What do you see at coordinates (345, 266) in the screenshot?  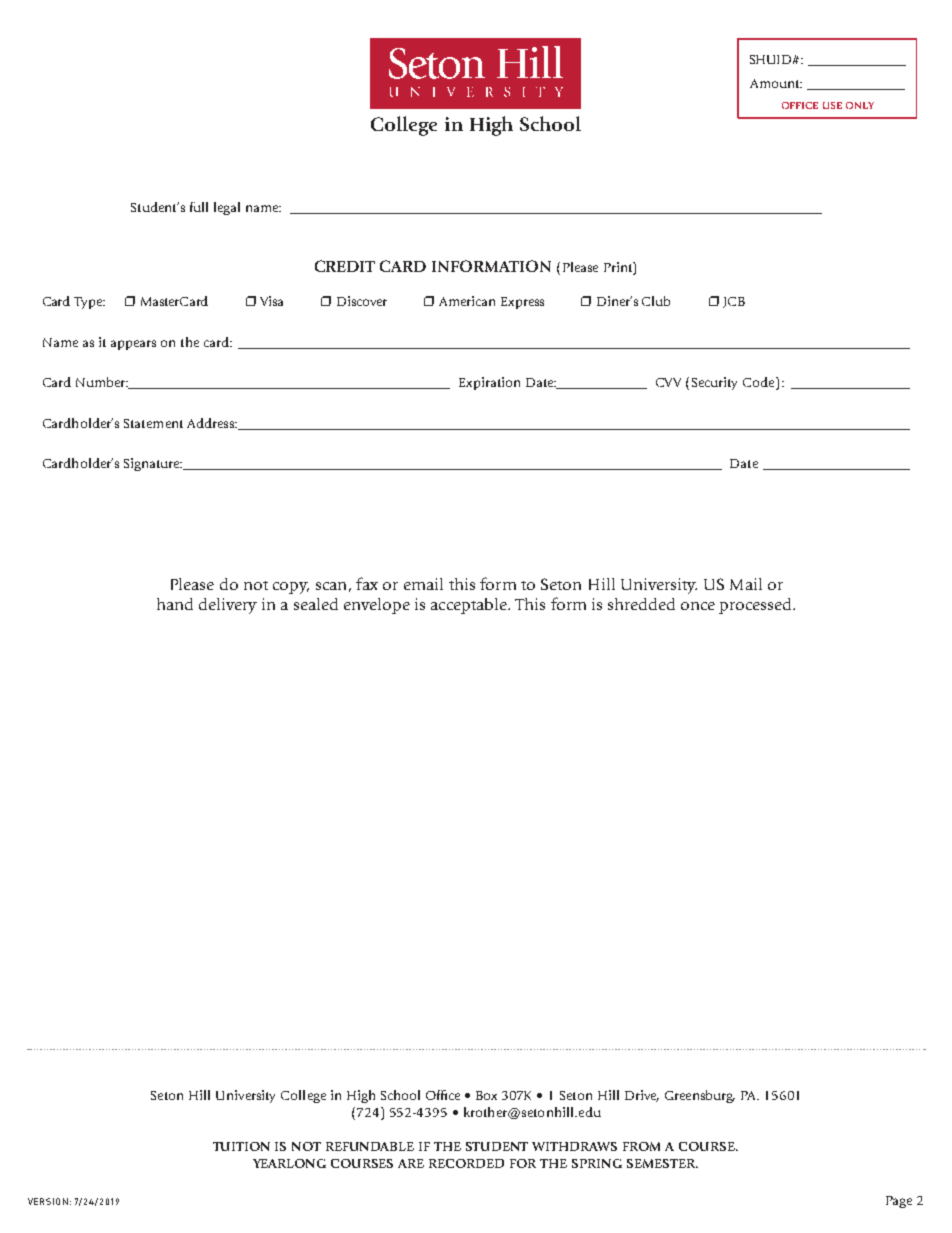 I see `CREDIT` at bounding box center [345, 266].
